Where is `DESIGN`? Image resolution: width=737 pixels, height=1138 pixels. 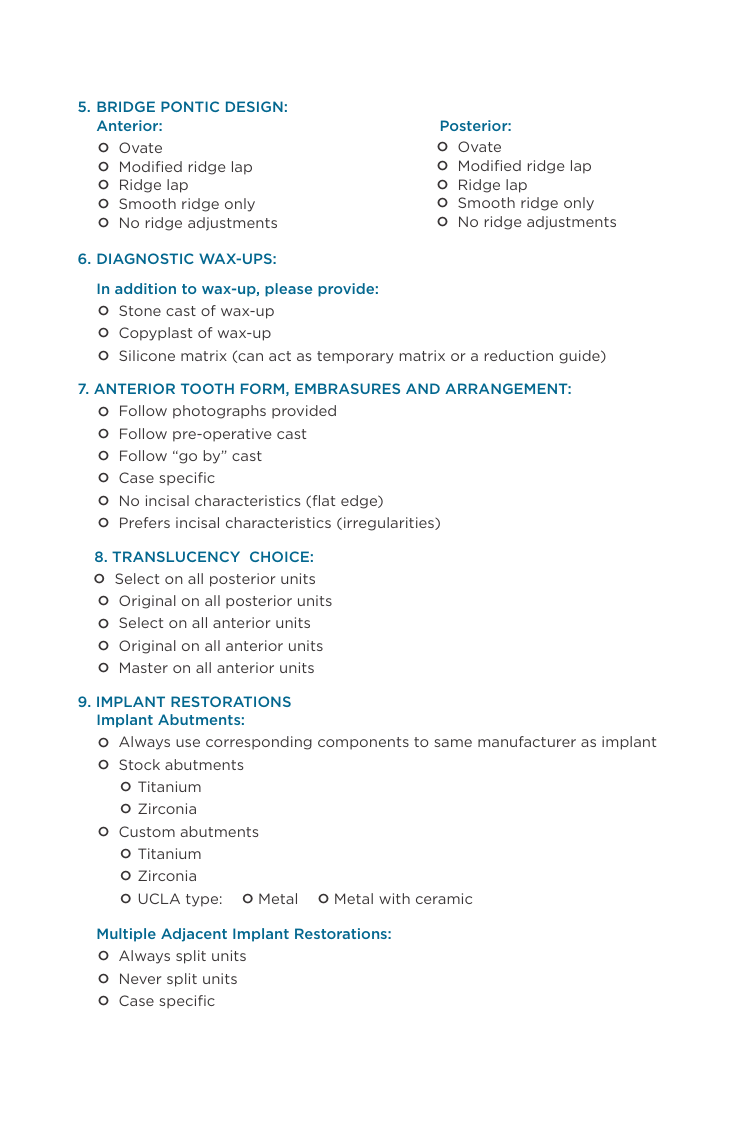
DESIGN is located at coordinates (254, 106).
